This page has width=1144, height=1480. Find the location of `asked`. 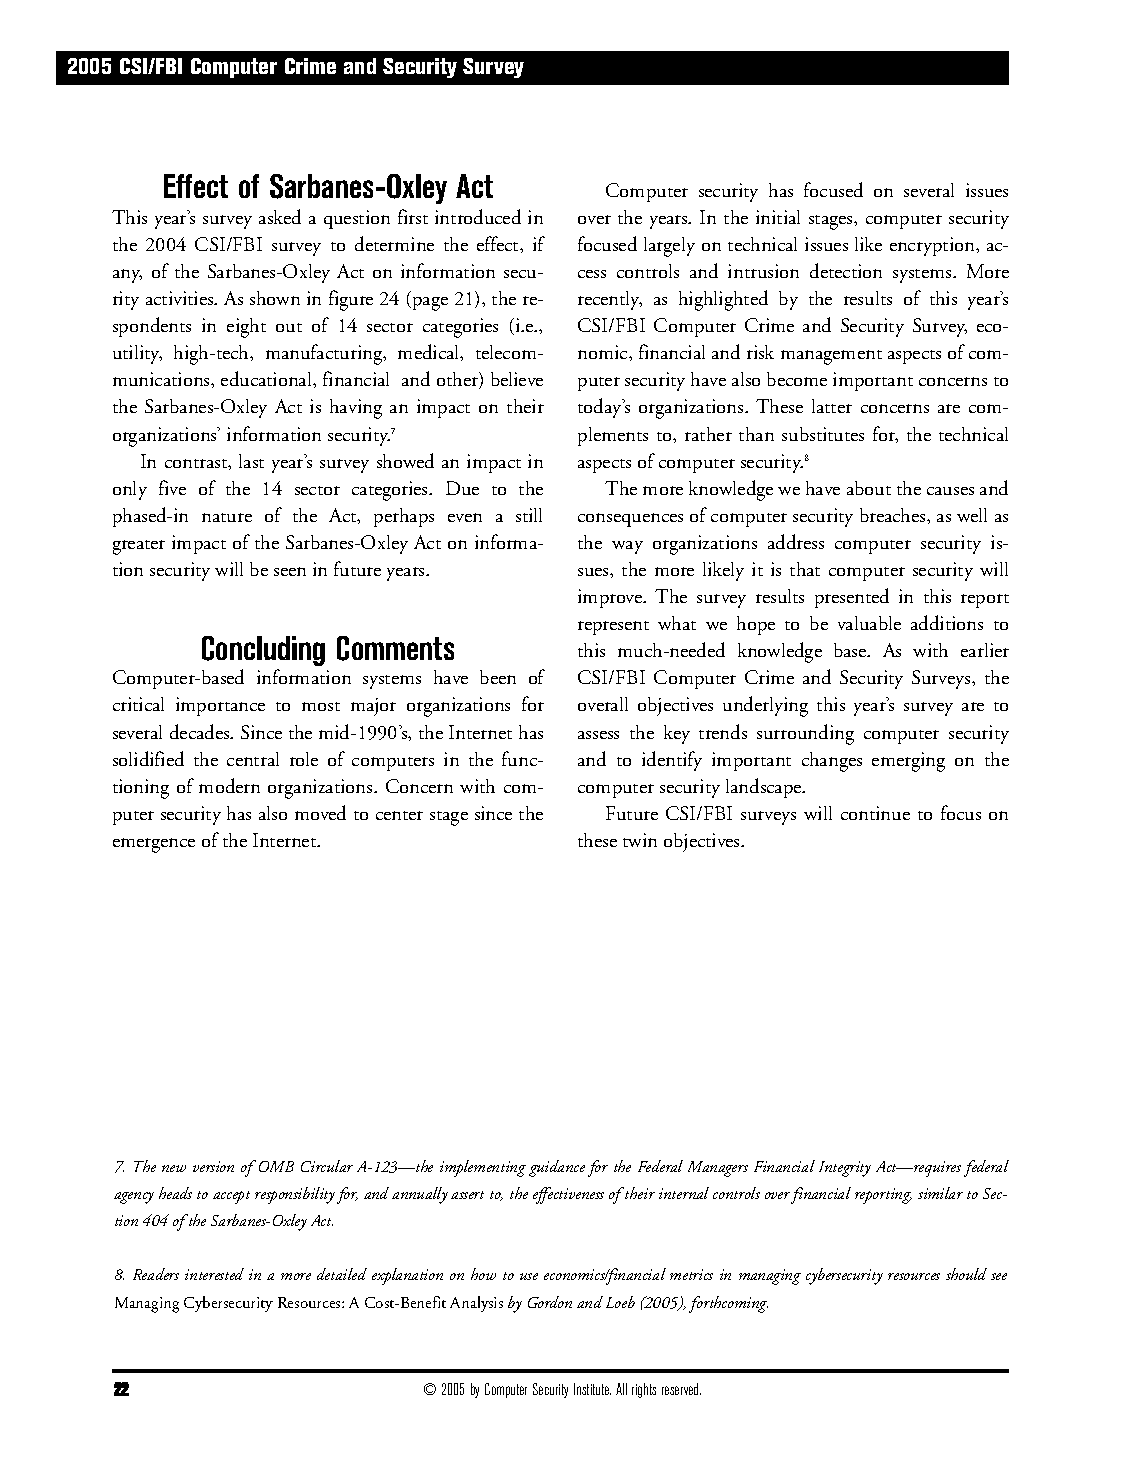

asked is located at coordinates (280, 216).
